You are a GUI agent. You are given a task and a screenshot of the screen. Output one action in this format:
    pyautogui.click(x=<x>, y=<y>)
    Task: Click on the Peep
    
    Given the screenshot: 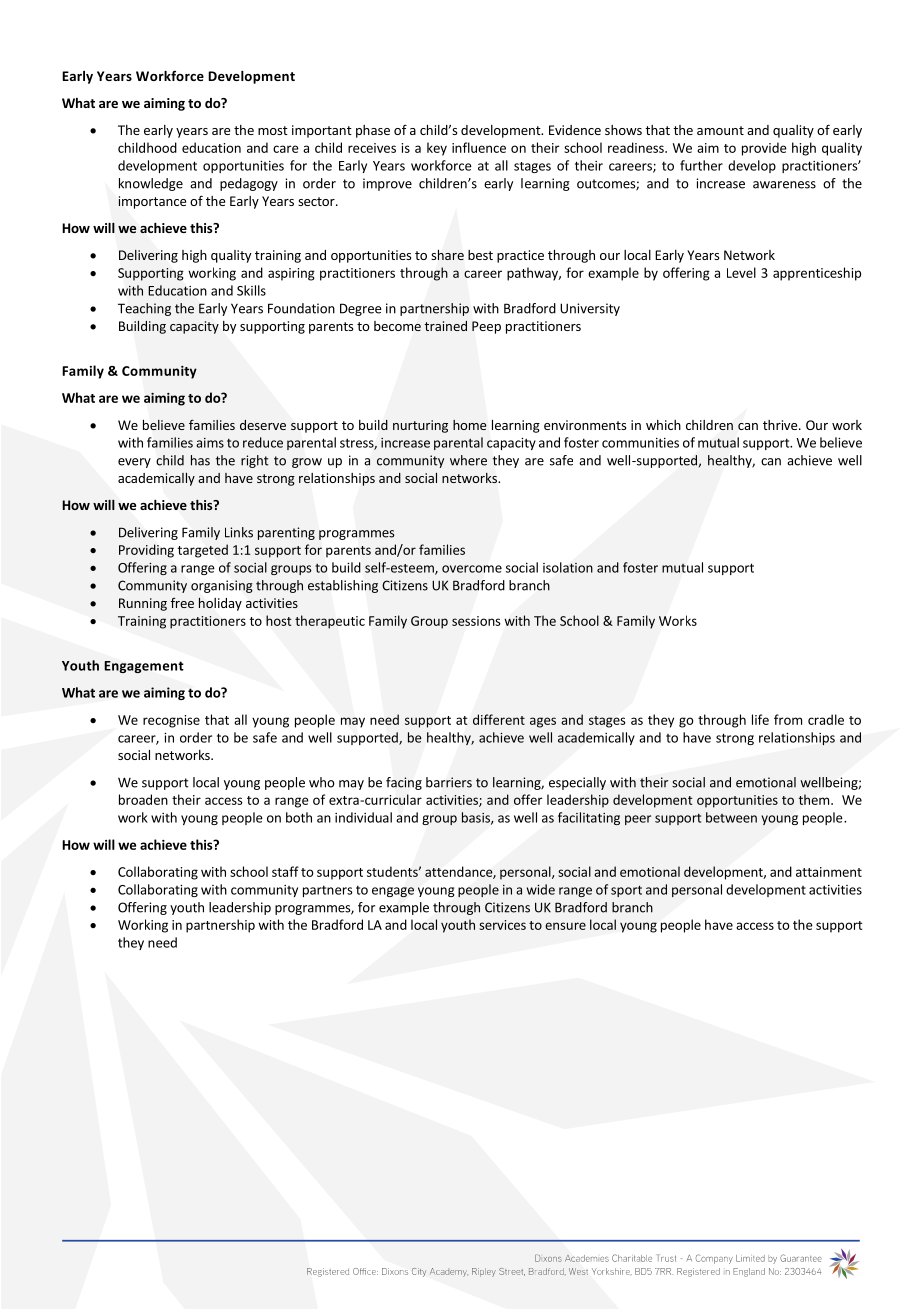 What is the action you would take?
    pyautogui.click(x=486, y=327)
